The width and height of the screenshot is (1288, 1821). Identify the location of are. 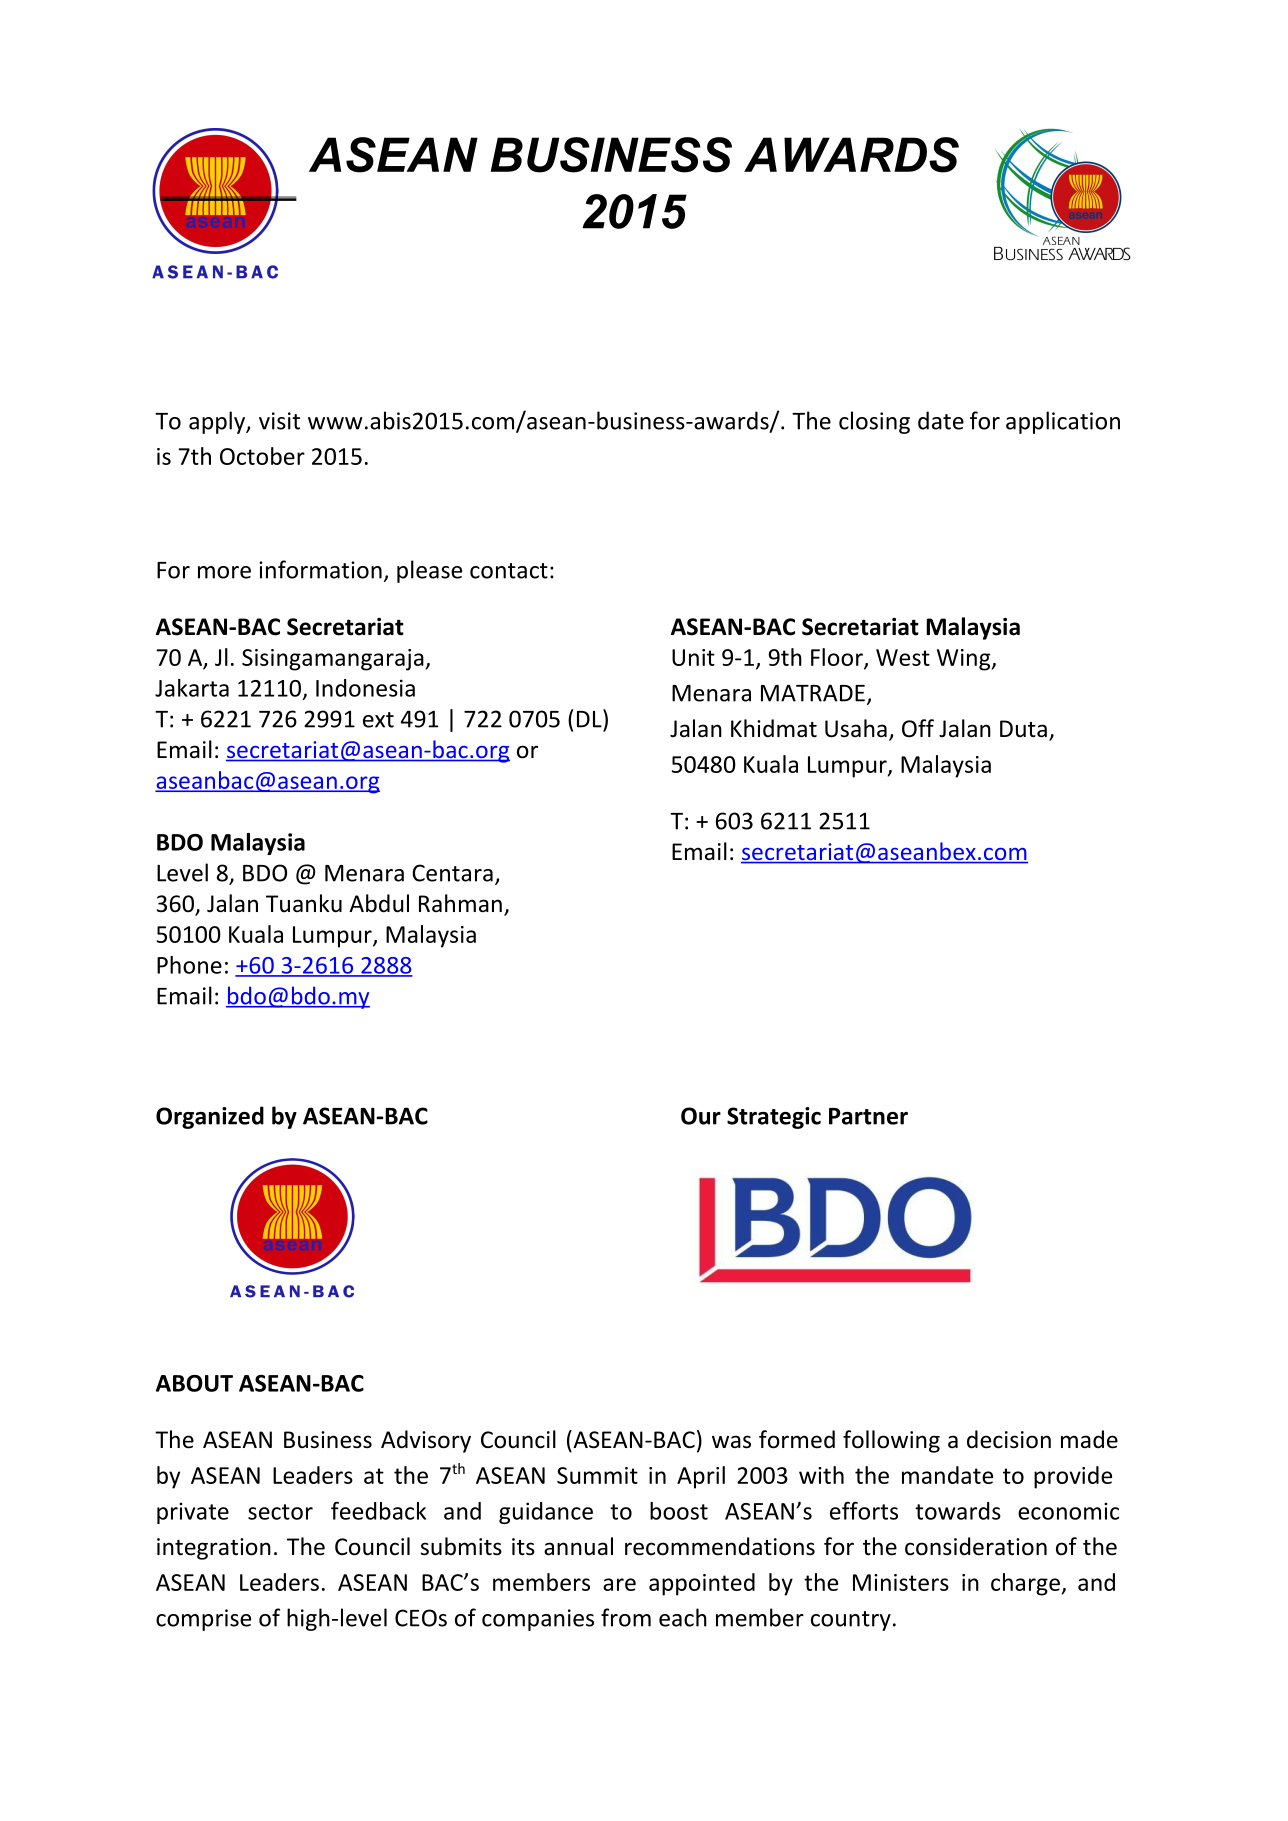
(619, 1584).
